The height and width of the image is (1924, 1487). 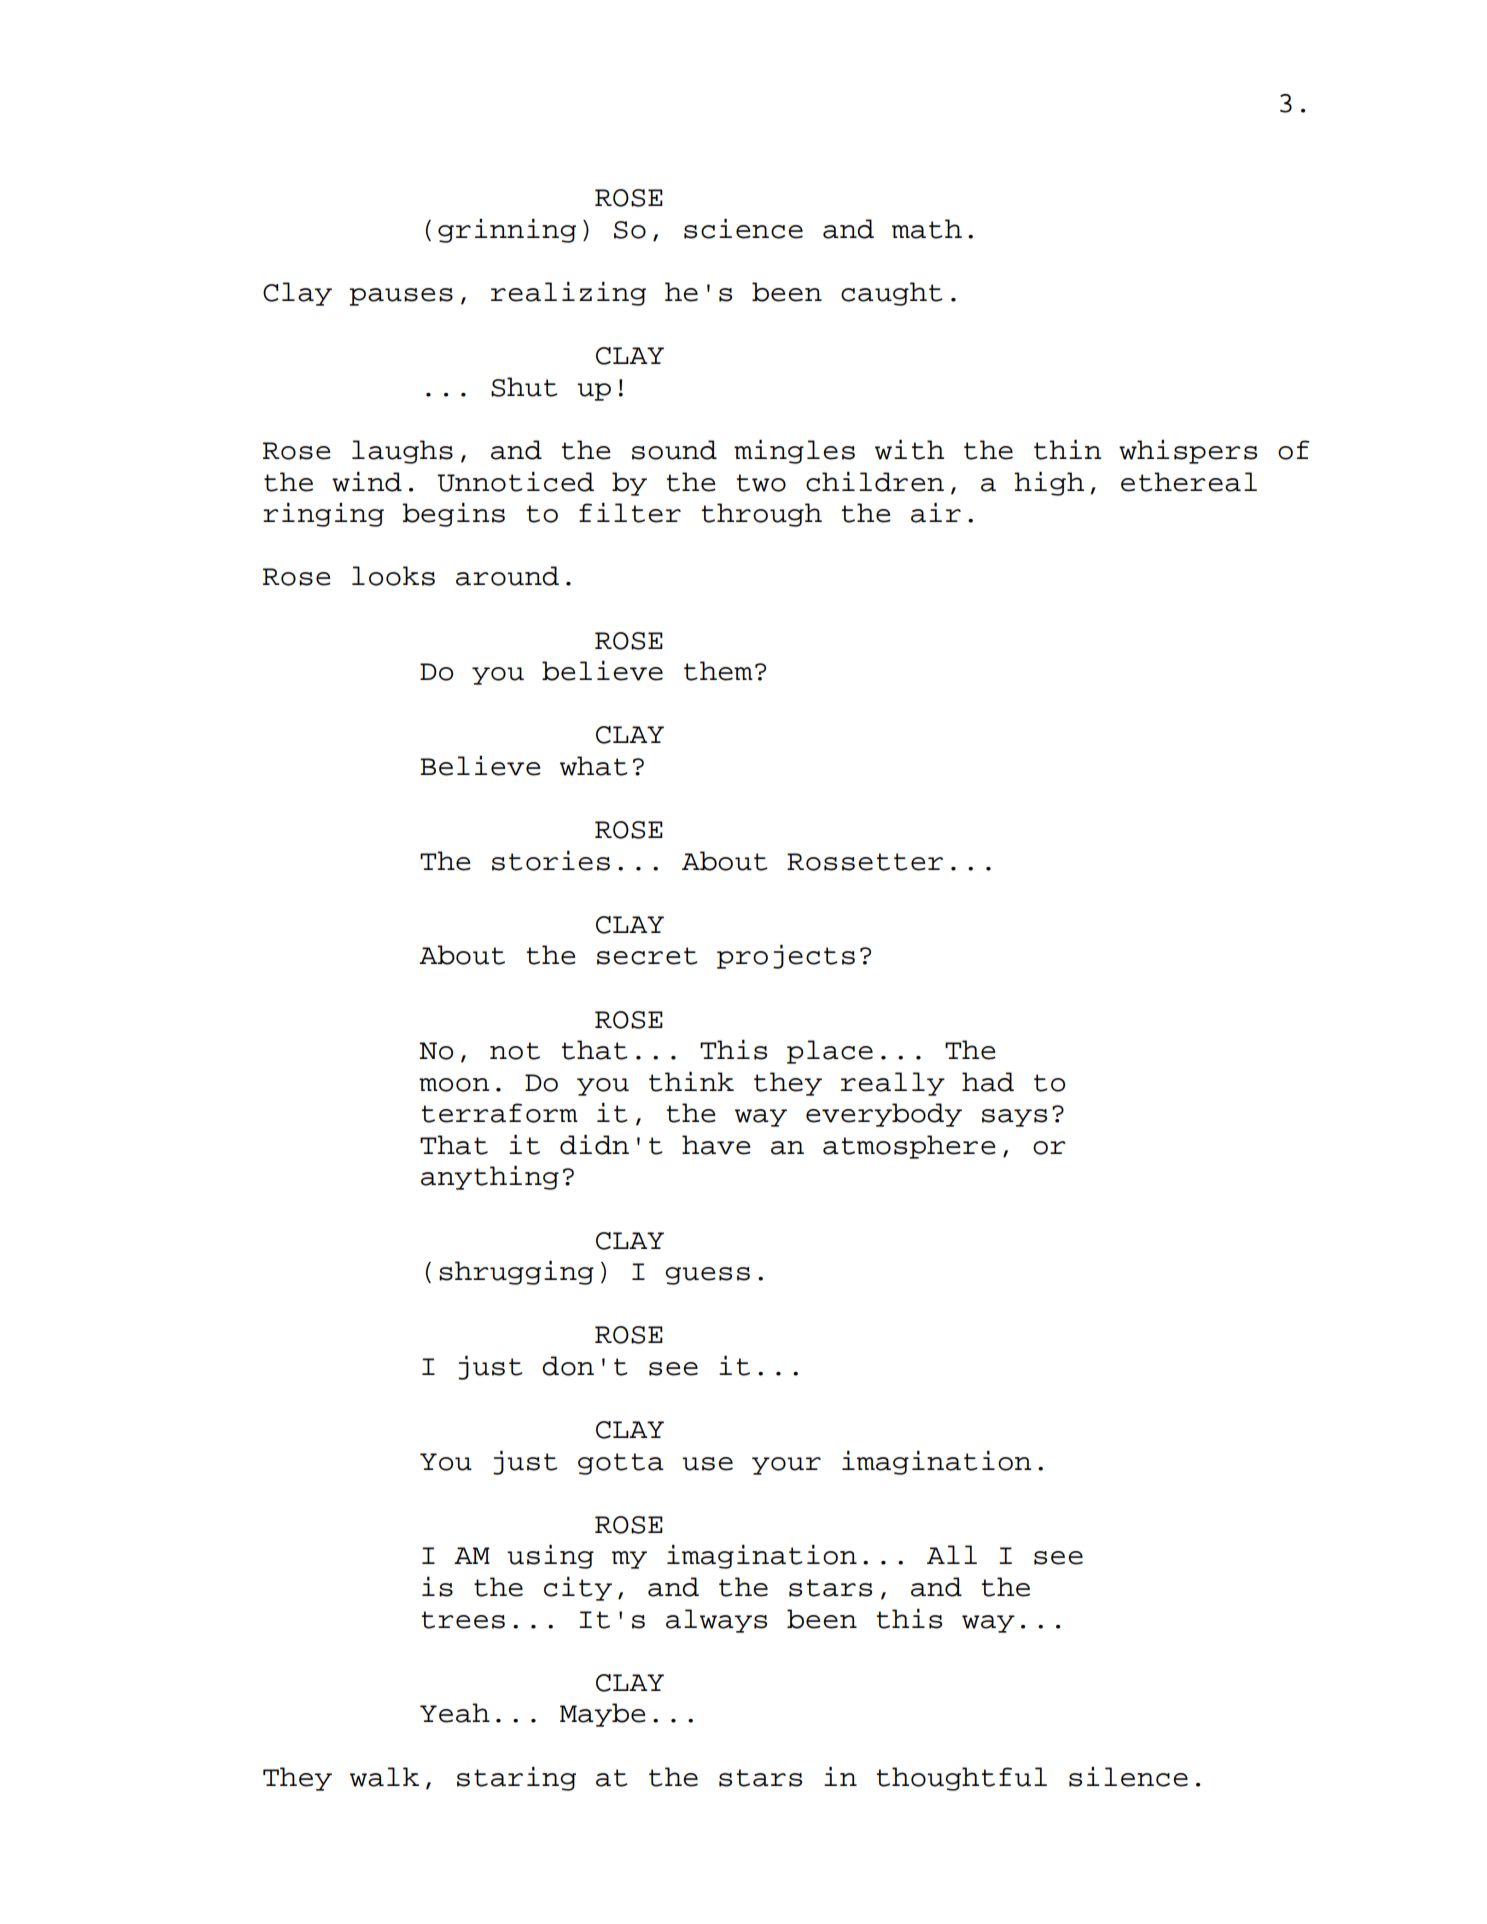 What do you see at coordinates (454, 1085) in the image?
I see `moon` at bounding box center [454, 1085].
